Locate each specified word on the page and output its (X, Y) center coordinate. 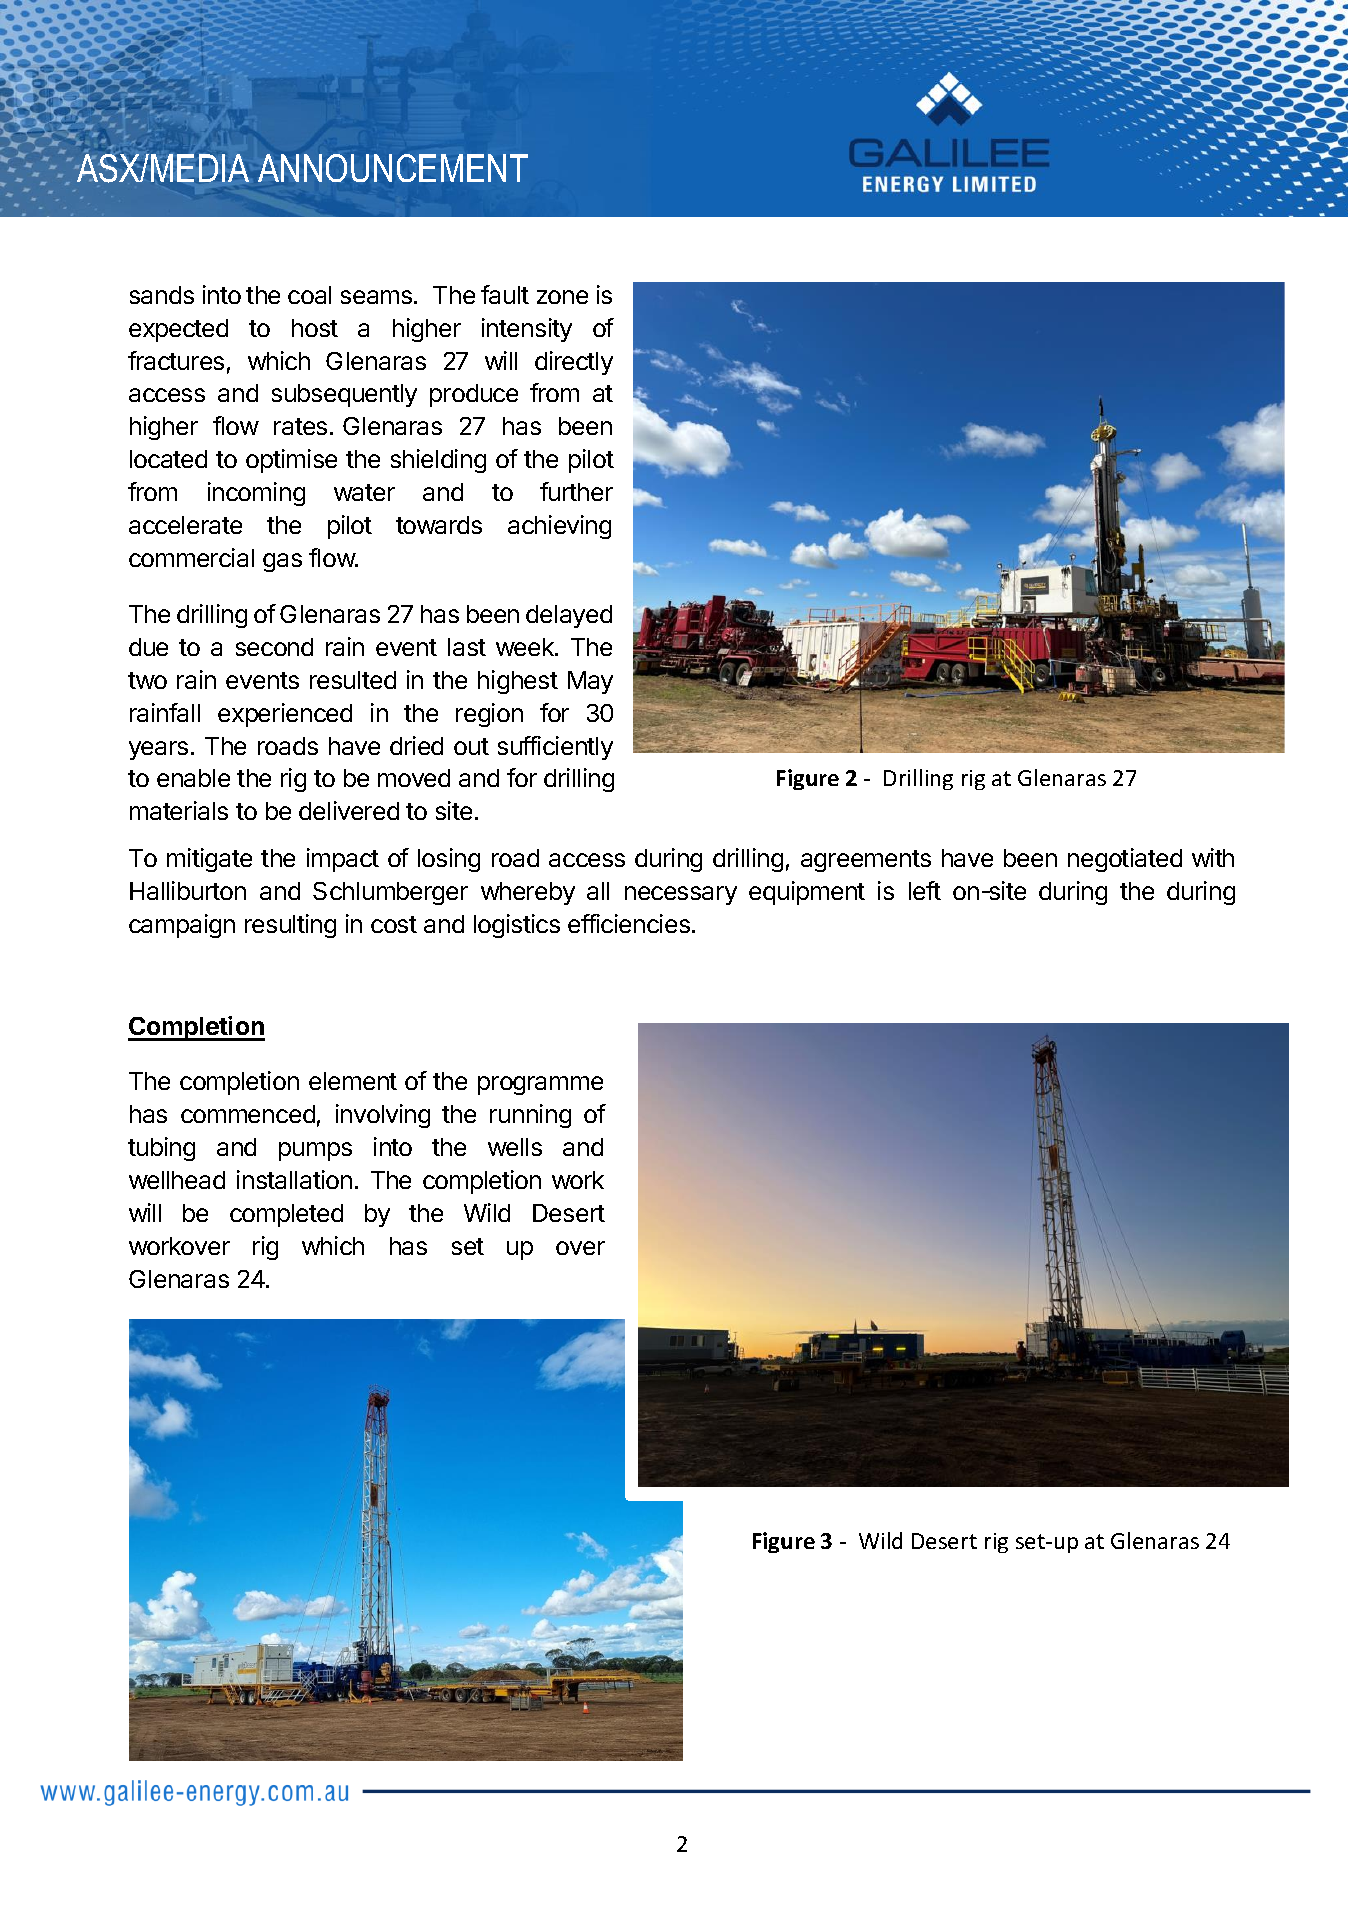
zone (562, 297)
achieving (559, 527)
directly (574, 363)
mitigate (209, 860)
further (576, 491)
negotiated (1125, 860)
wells (515, 1147)
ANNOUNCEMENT (393, 168)
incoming (256, 494)
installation (294, 1179)
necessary (681, 895)
